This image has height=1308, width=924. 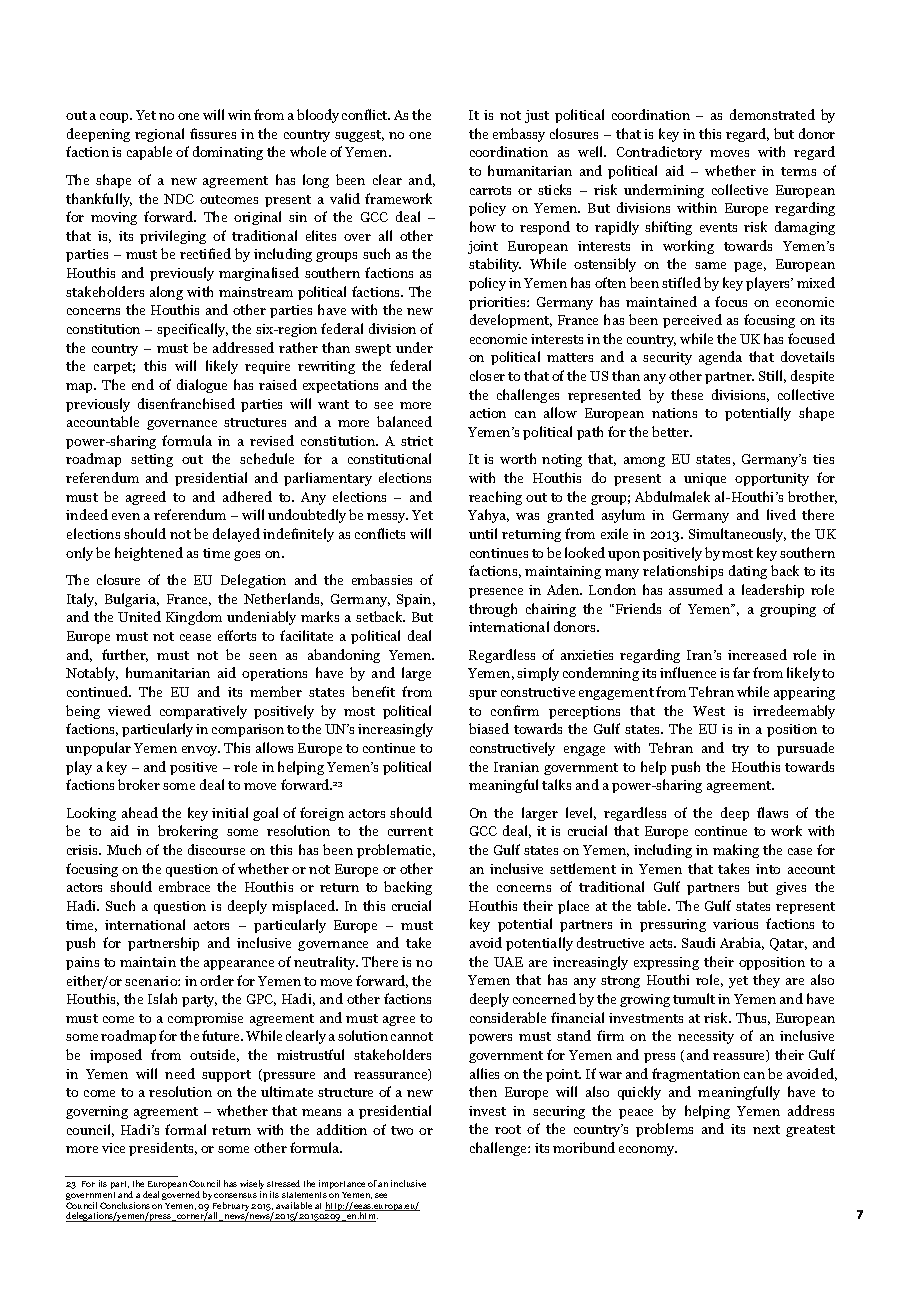 What do you see at coordinates (195, 637) in the image?
I see `cease` at bounding box center [195, 637].
